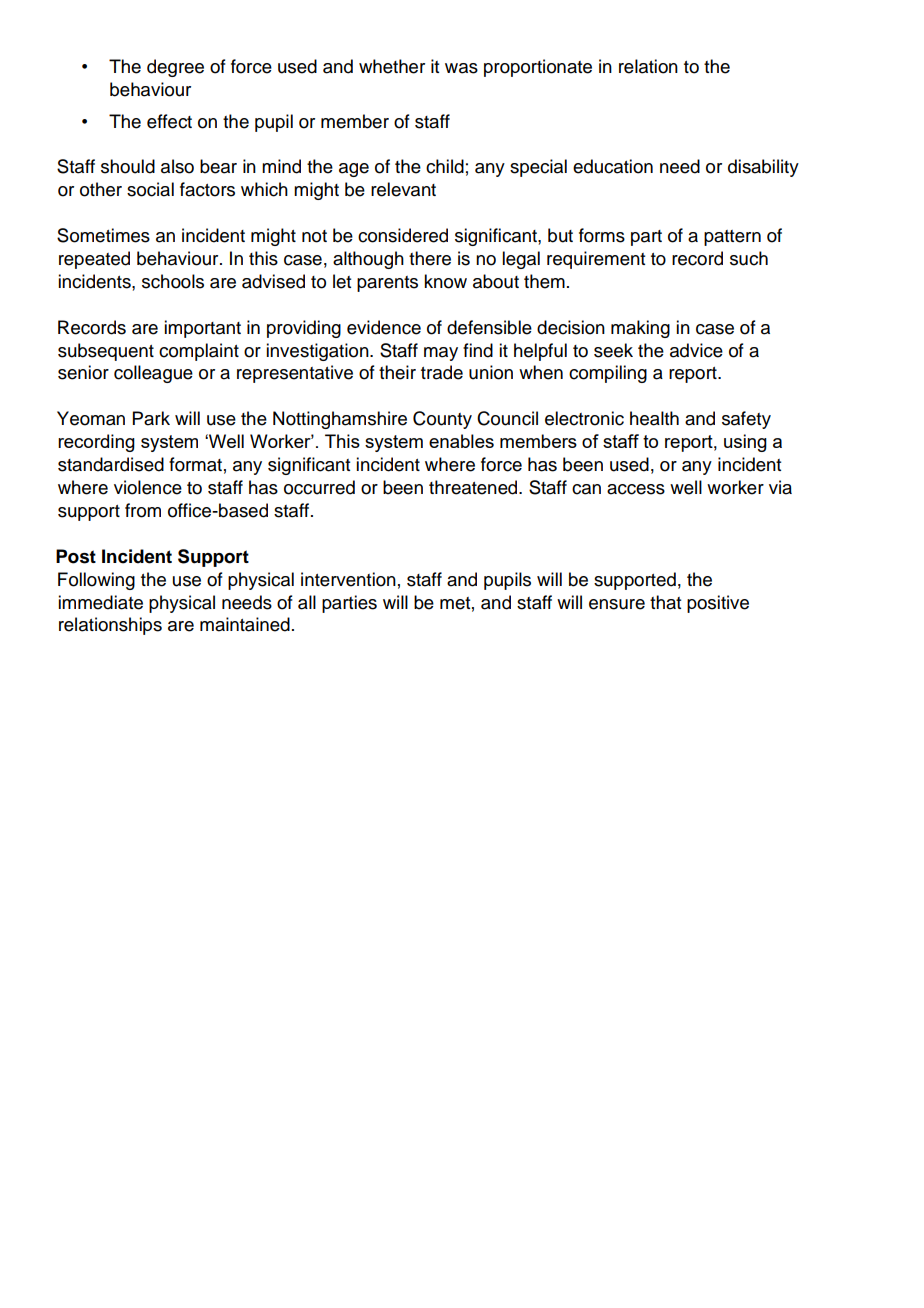 The width and height of the document is (924, 1308). I want to click on degree, so click(175, 68).
